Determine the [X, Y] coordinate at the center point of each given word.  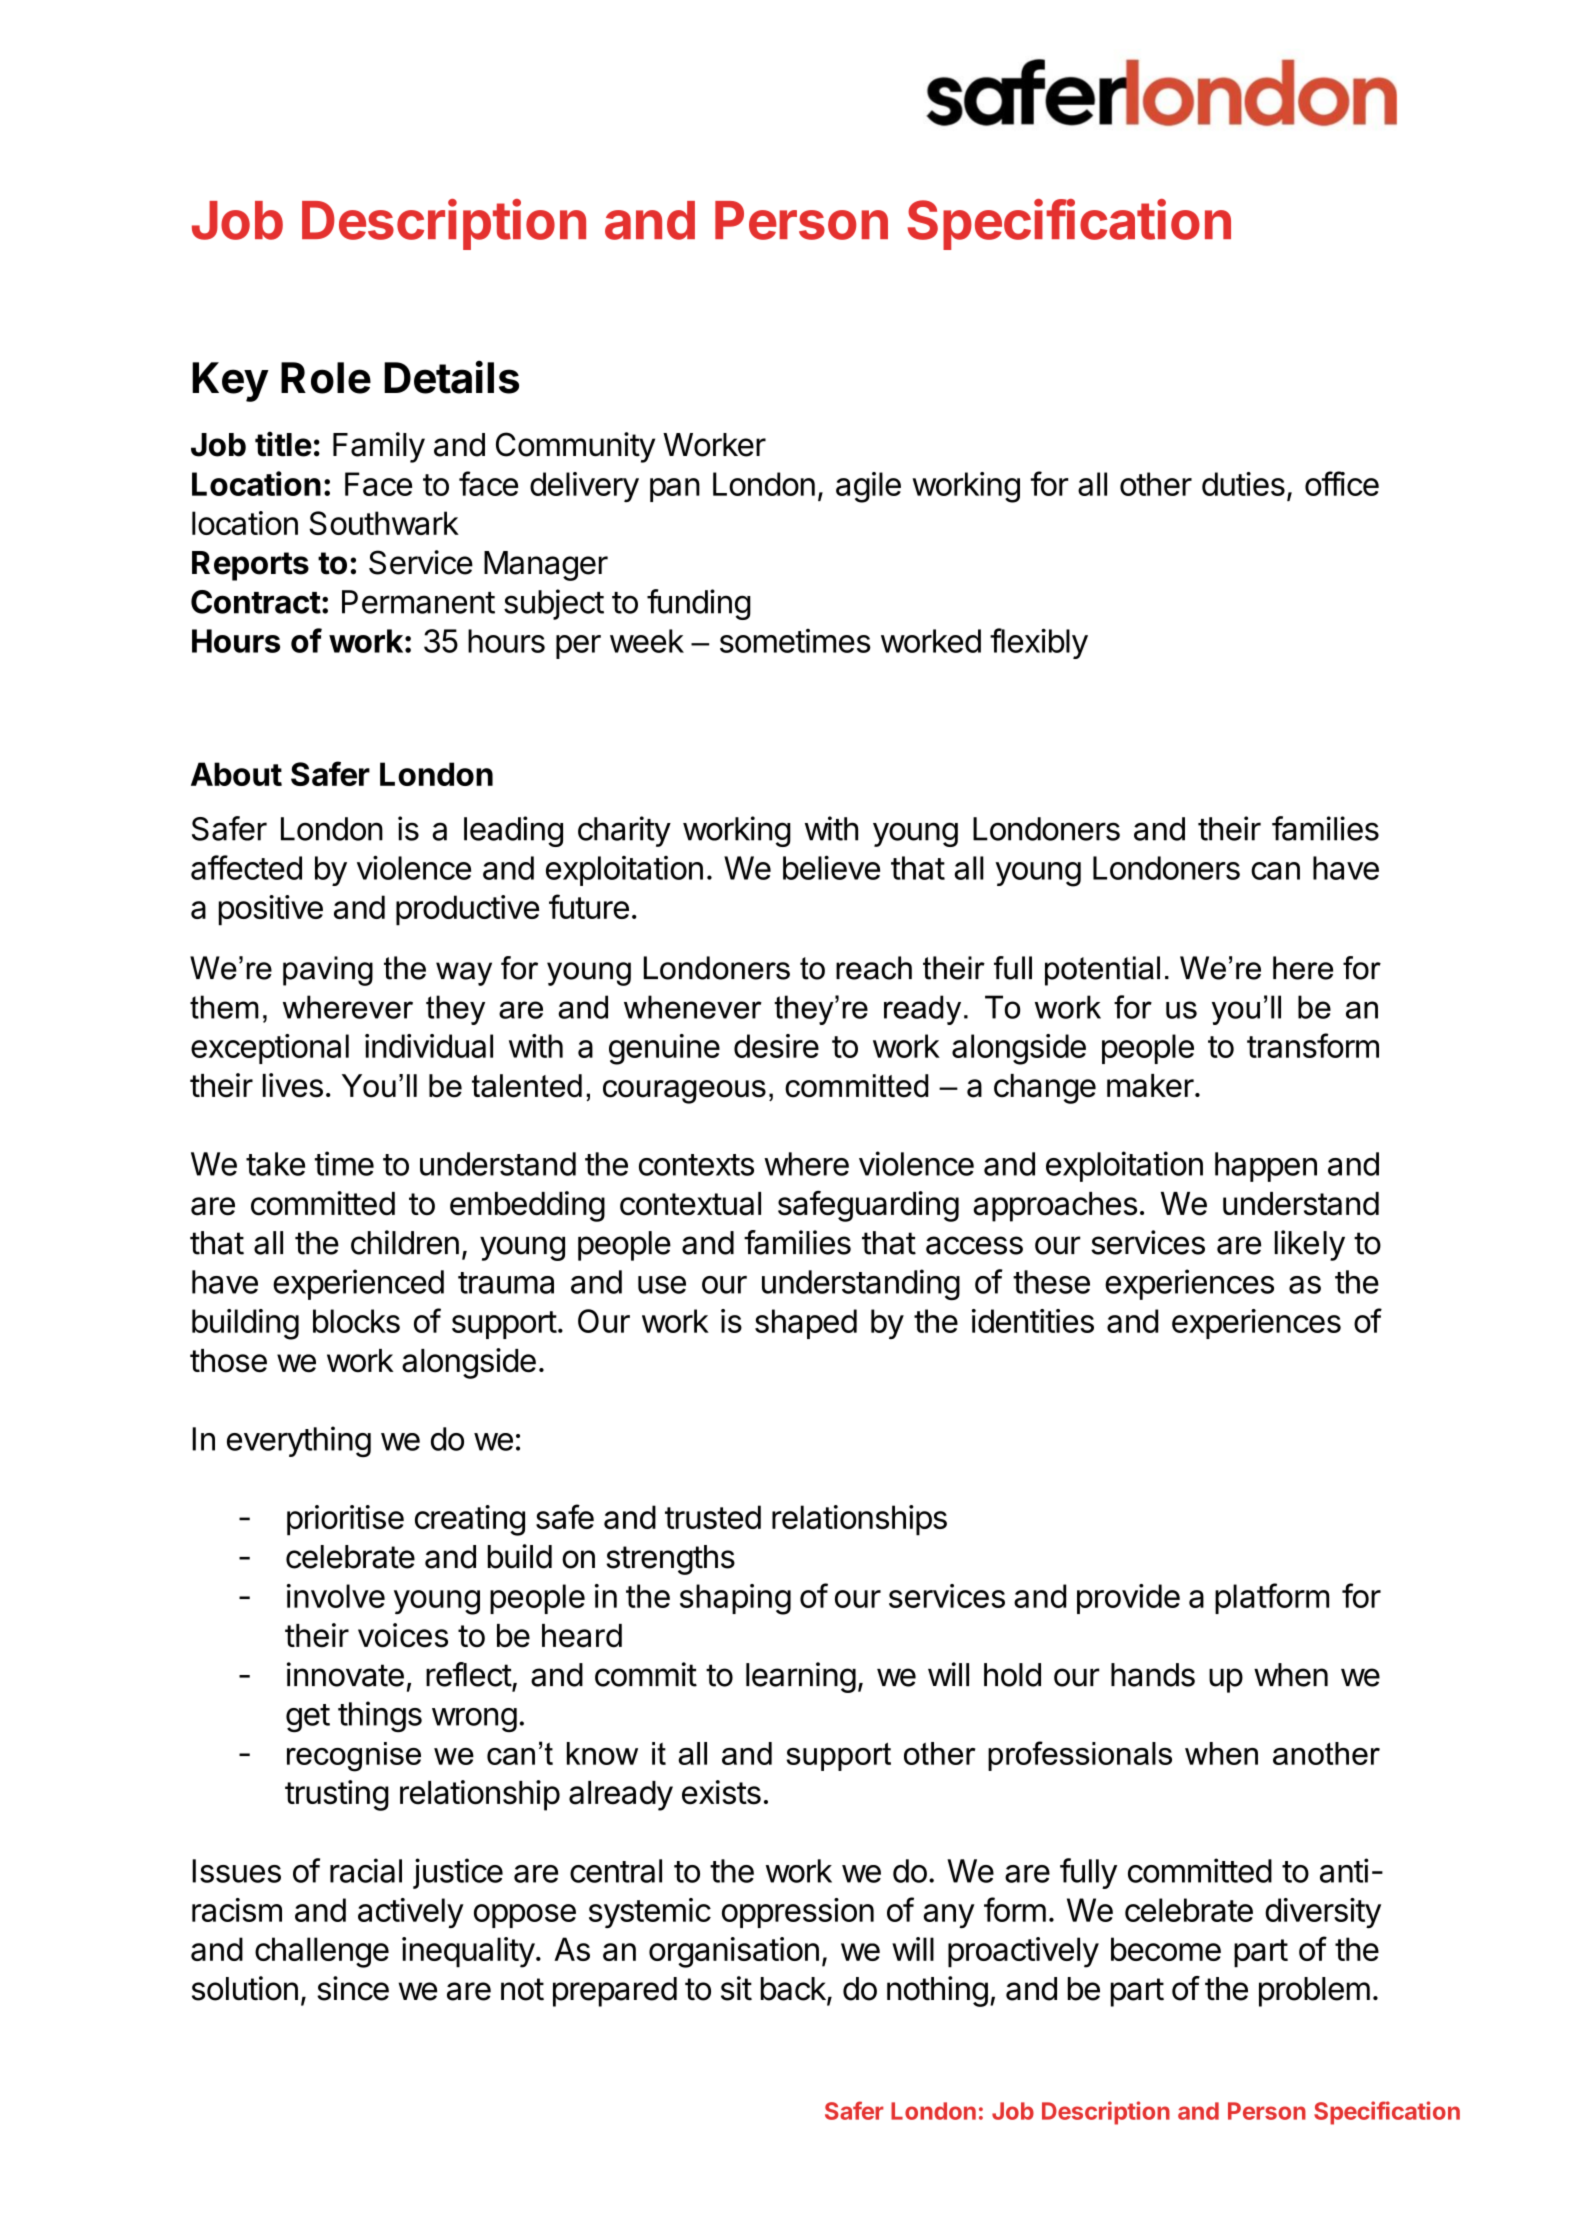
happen [1266, 1167]
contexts [696, 1165]
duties [1243, 484]
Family [379, 447]
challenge [322, 1952]
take [275, 1164]
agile [868, 487]
